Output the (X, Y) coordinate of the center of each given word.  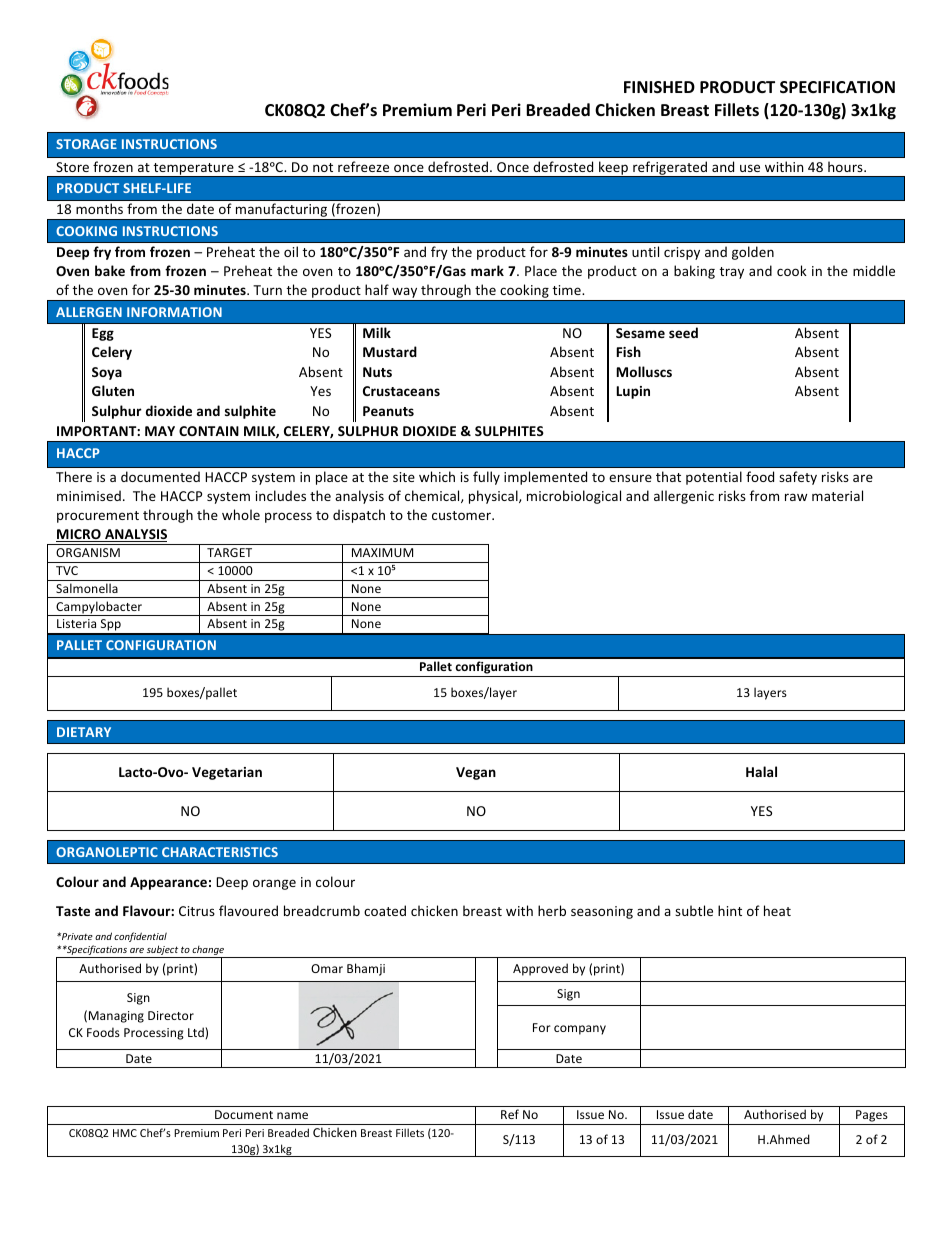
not (323, 167)
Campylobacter (99, 608)
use (750, 168)
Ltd (197, 1032)
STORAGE (86, 144)
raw (796, 497)
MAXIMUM (382, 552)
